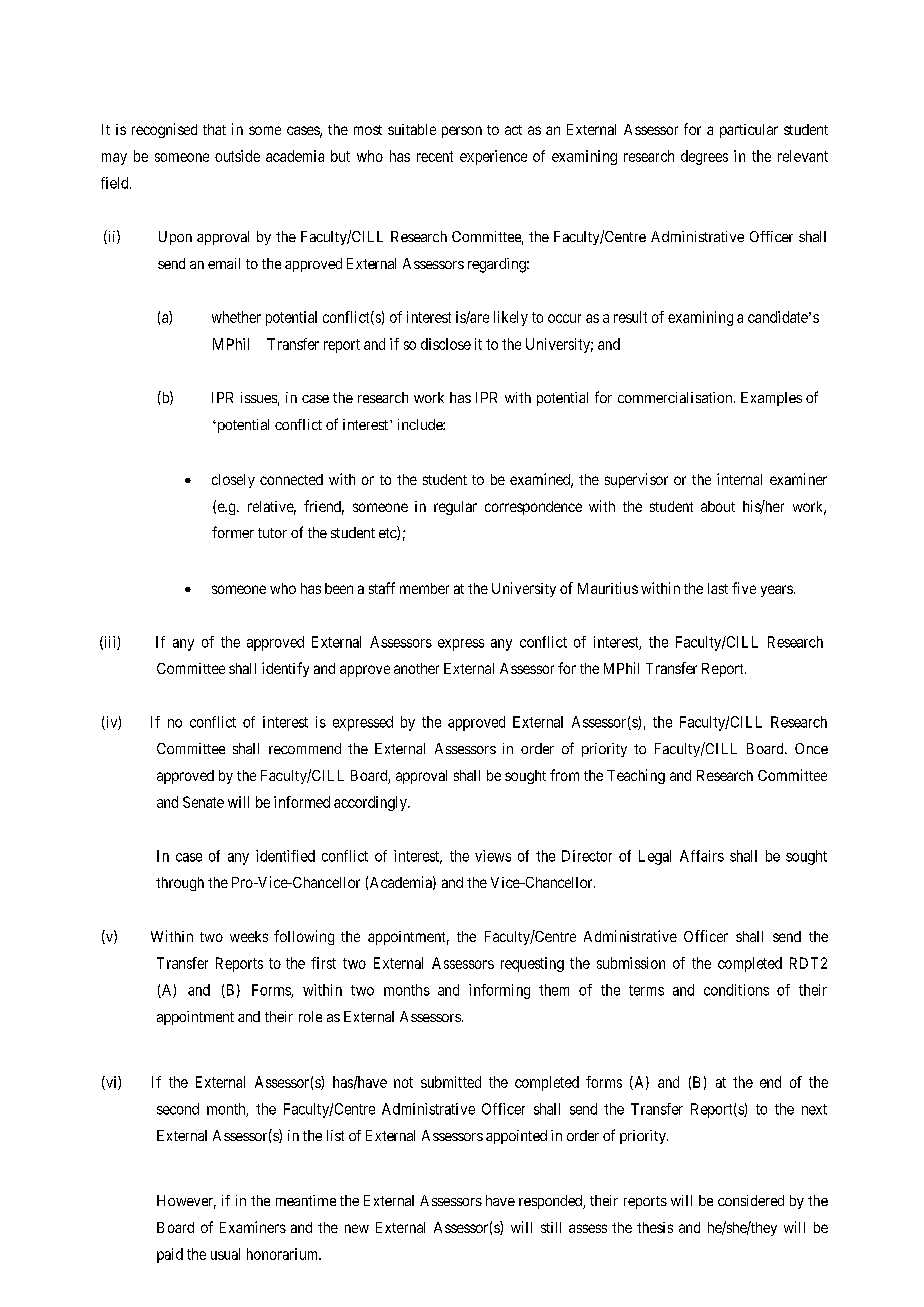  What do you see at coordinates (493, 157) in the document?
I see `experience` at bounding box center [493, 157].
